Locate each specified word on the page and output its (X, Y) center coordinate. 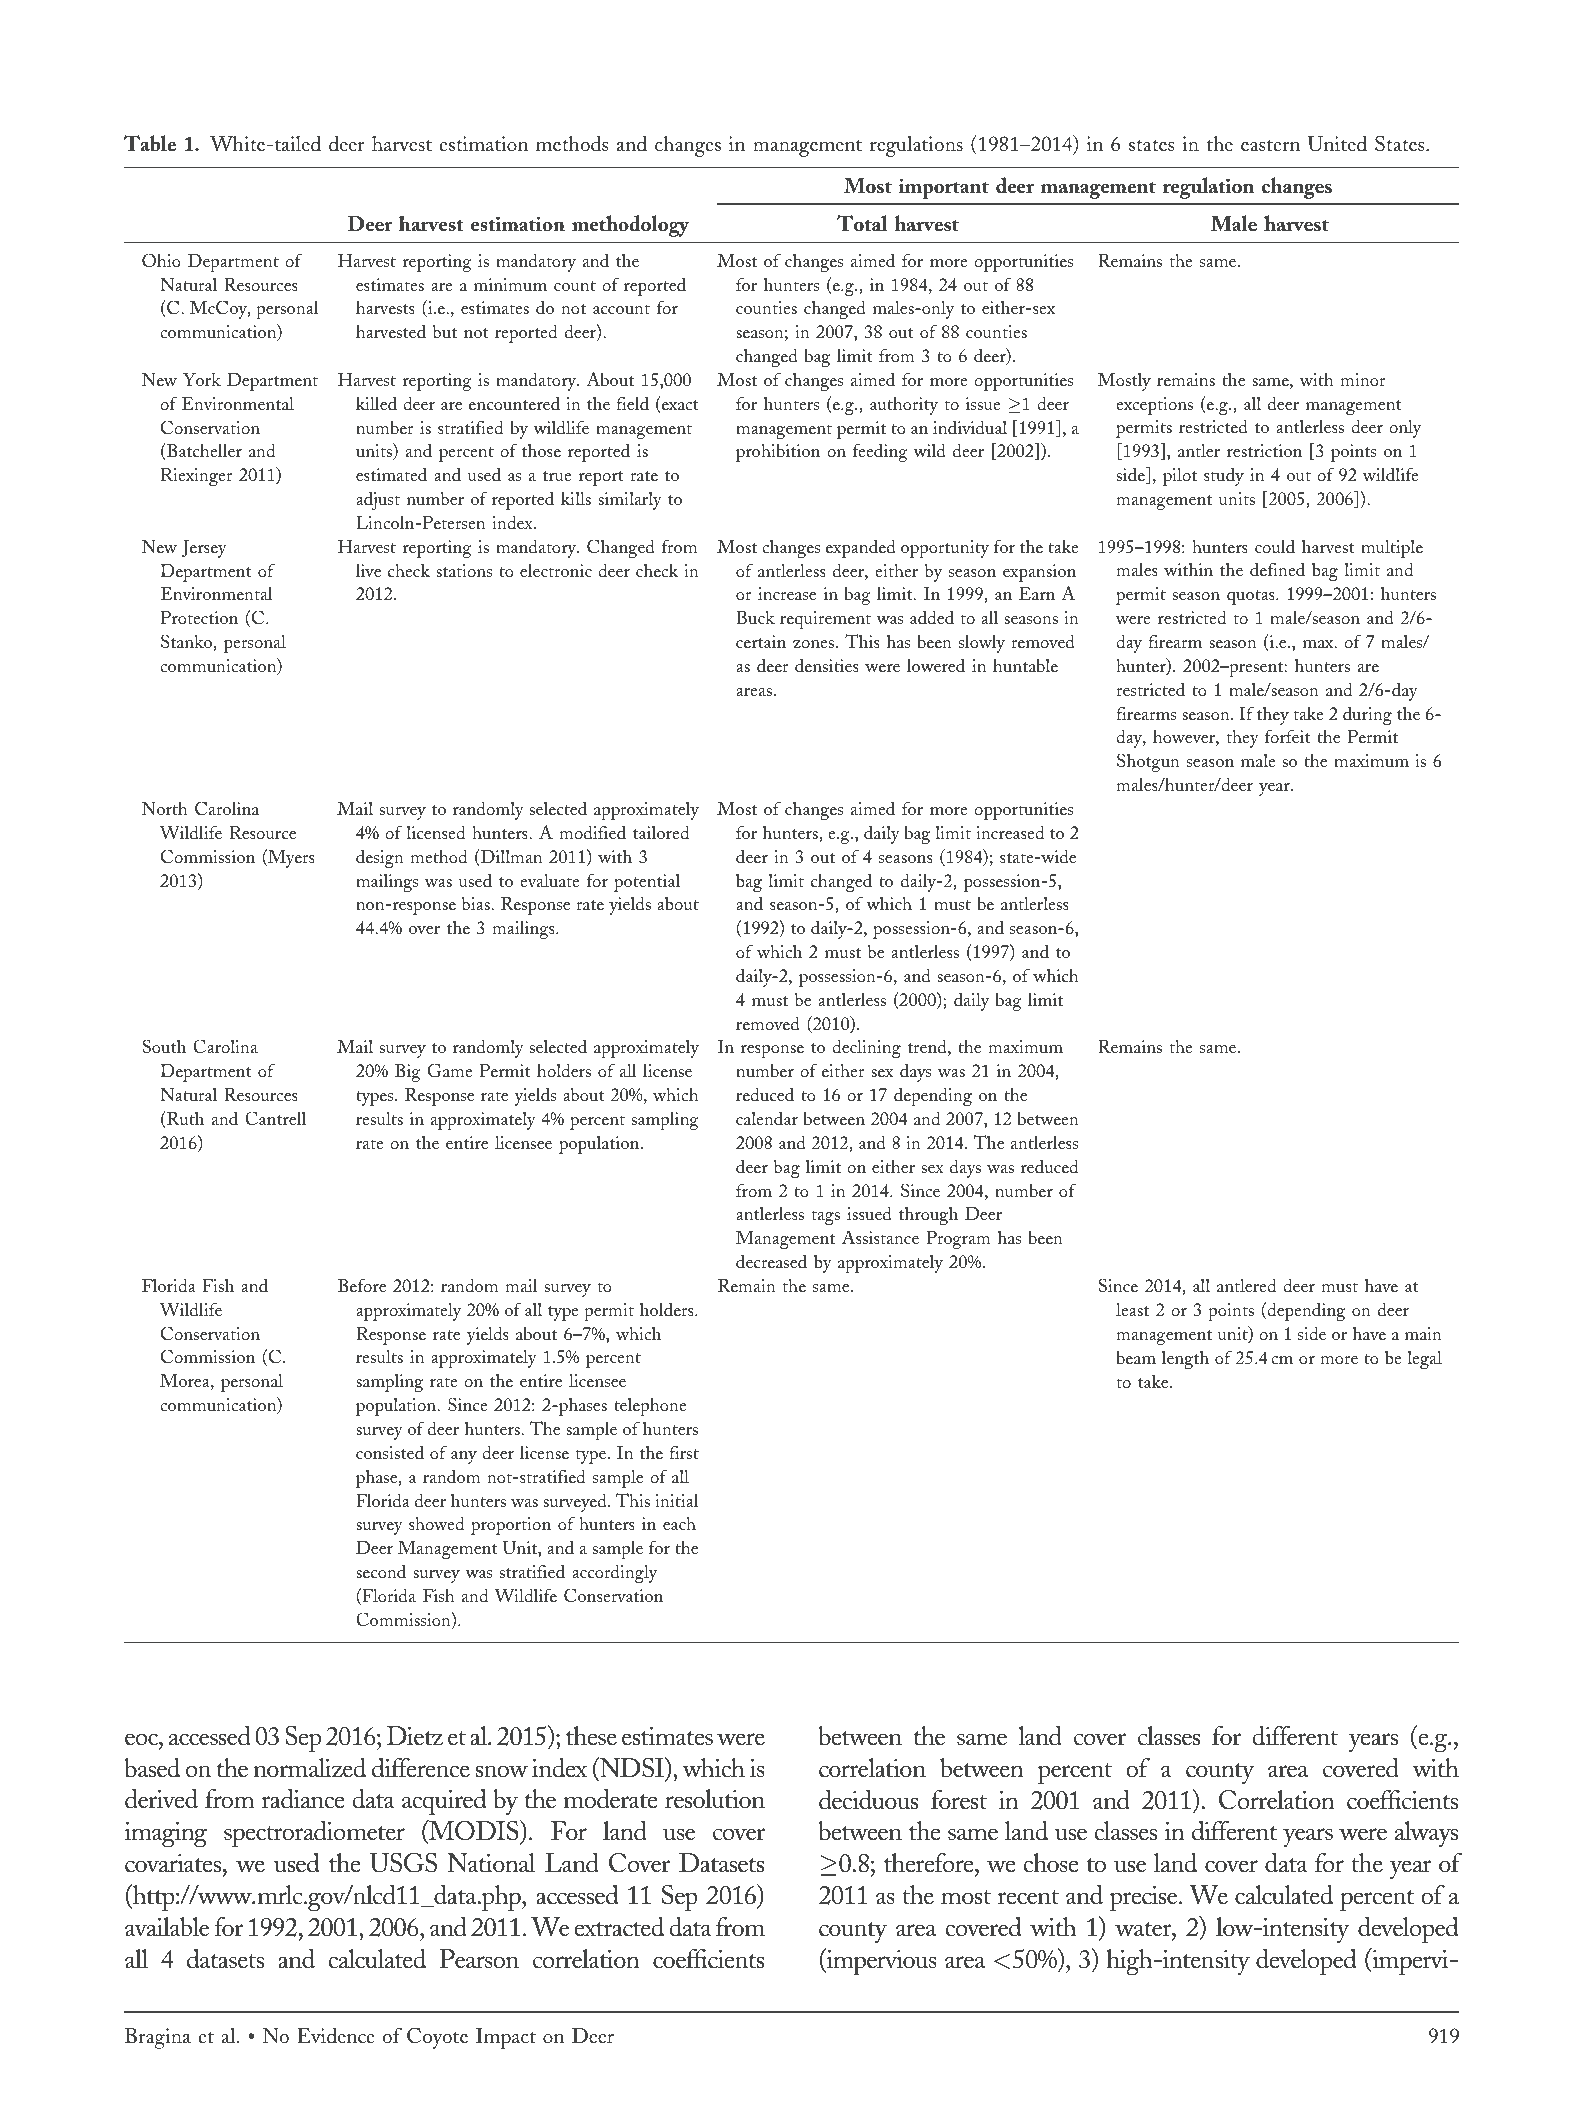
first (684, 1452)
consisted (390, 1452)
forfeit (1288, 736)
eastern (1270, 145)
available (167, 1927)
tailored (661, 832)
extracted (619, 1927)
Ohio (161, 260)
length (1185, 1359)
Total (862, 223)
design (380, 858)
